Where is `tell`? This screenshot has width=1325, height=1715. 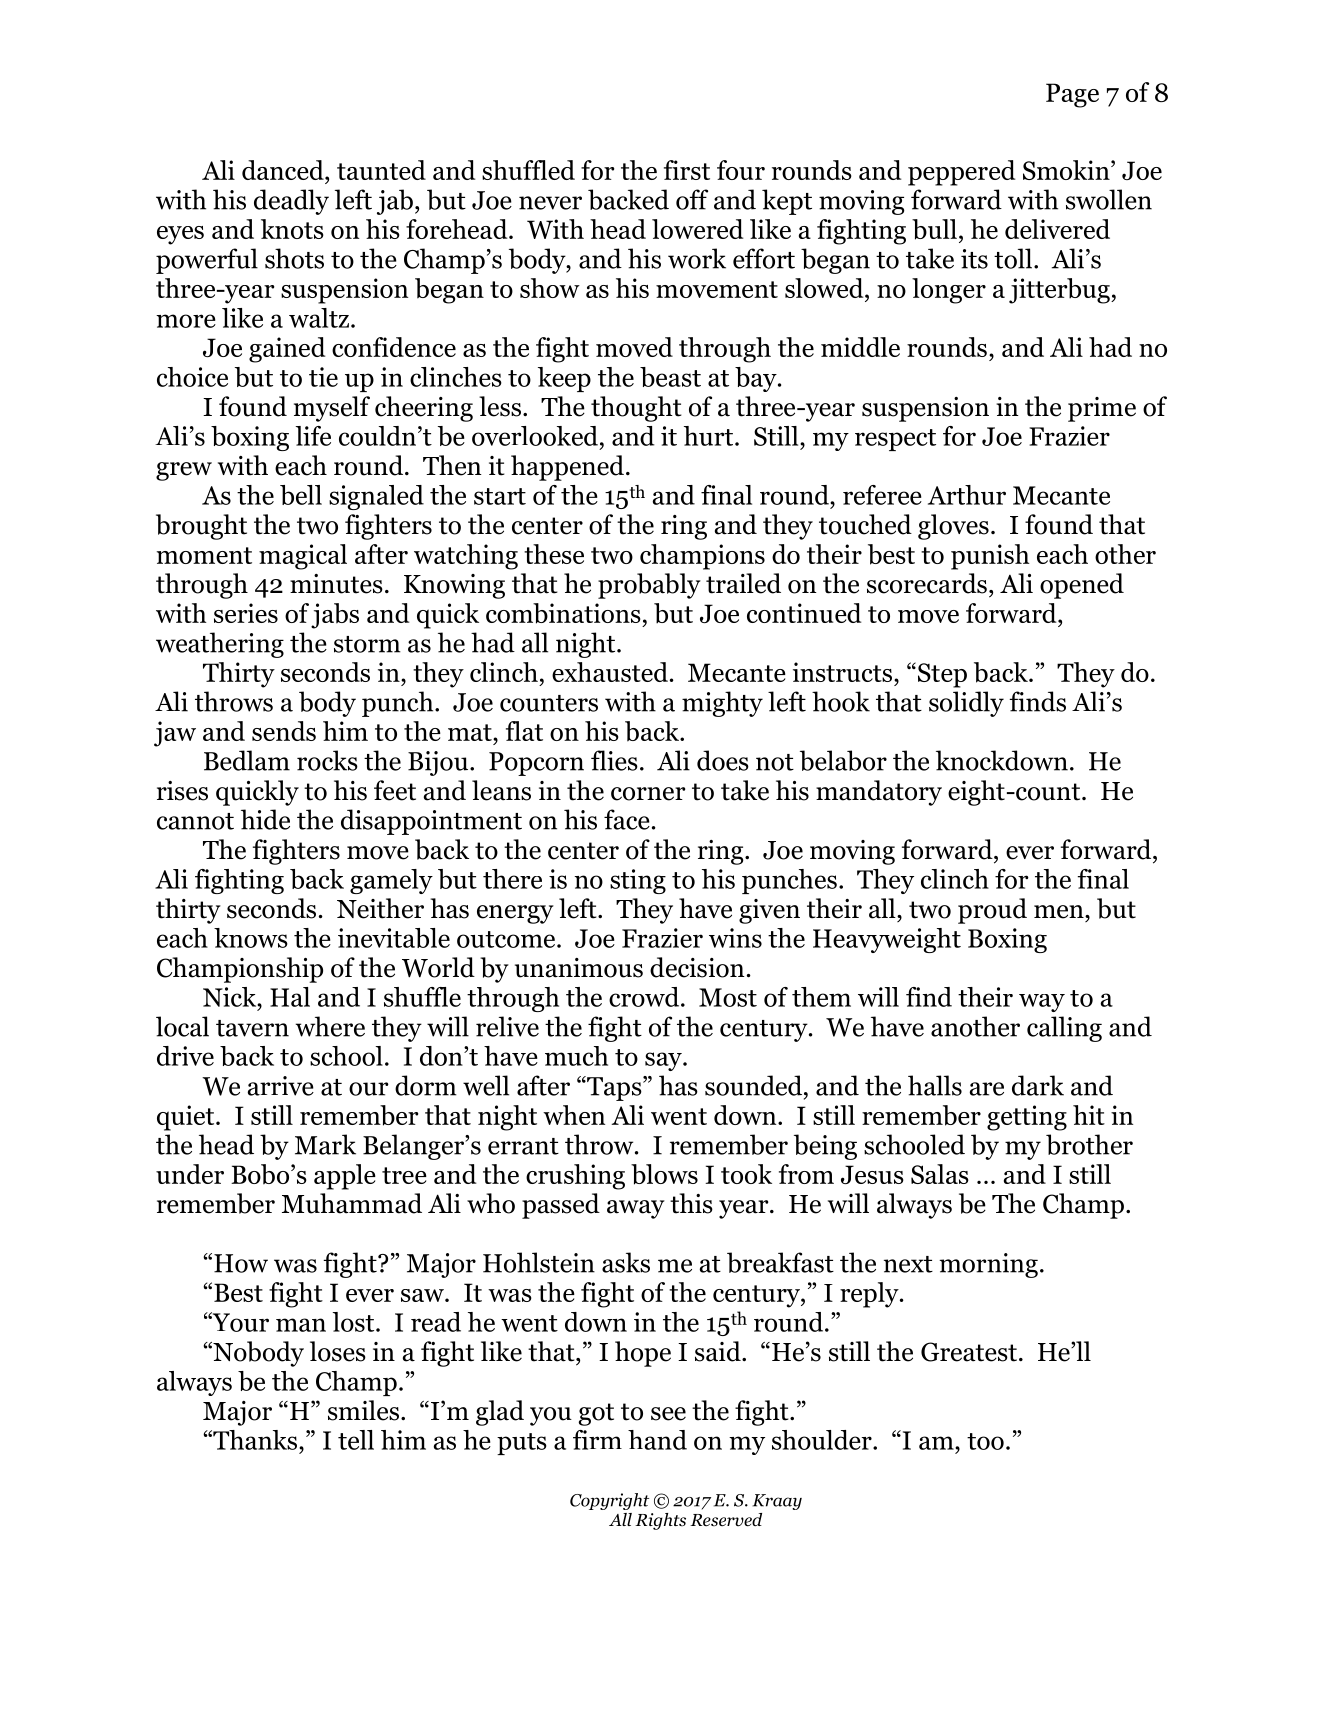
tell is located at coordinates (356, 1440).
